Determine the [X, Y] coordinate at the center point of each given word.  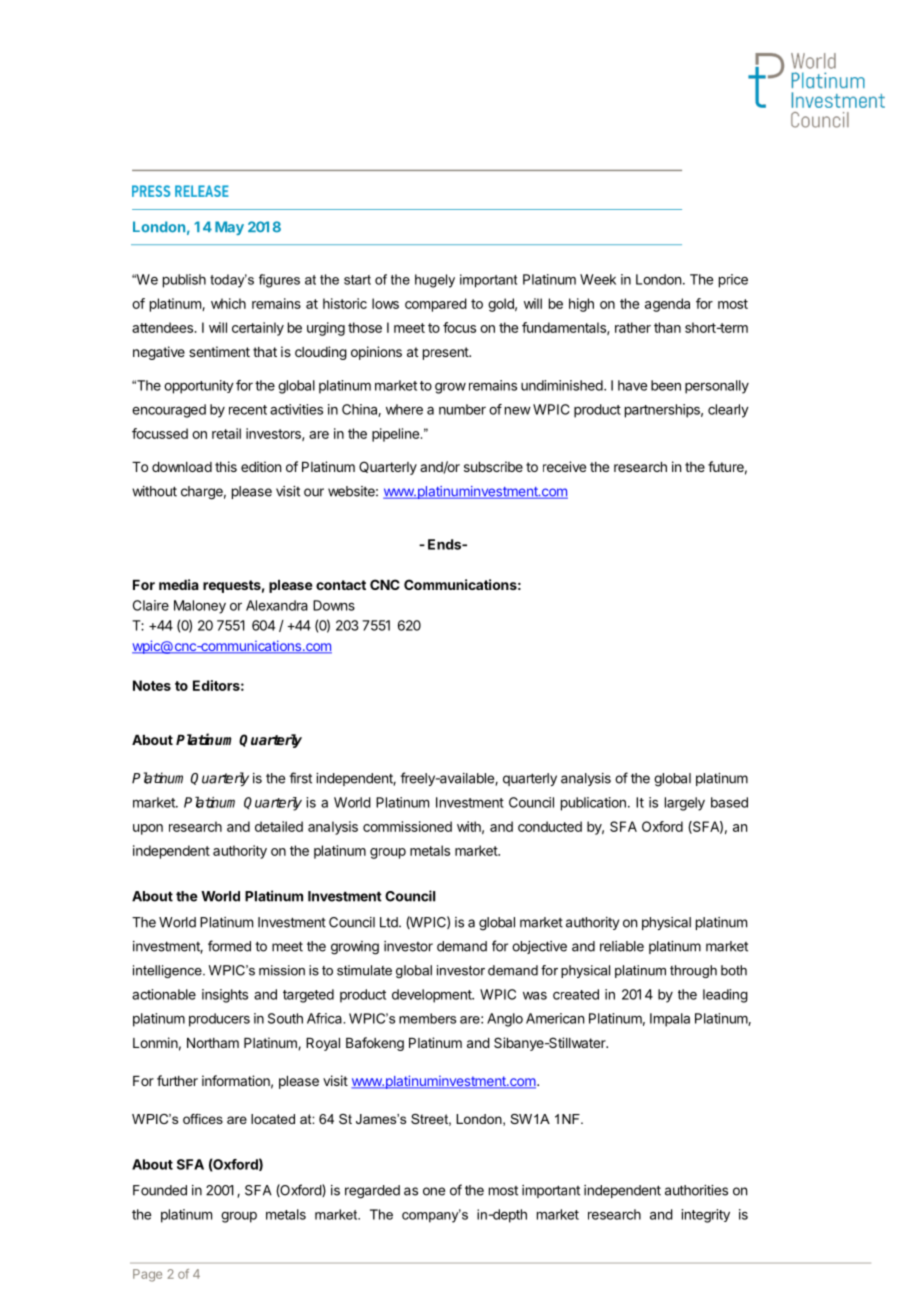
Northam [213, 1043]
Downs [334, 605]
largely [685, 804]
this [226, 466]
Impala [670, 1020]
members [427, 1018]
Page [147, 1275]
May [229, 228]
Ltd [390, 922]
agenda [667, 305]
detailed [279, 826]
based [729, 802]
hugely [435, 281]
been [666, 385]
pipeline [395, 435]
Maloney [200, 607]
